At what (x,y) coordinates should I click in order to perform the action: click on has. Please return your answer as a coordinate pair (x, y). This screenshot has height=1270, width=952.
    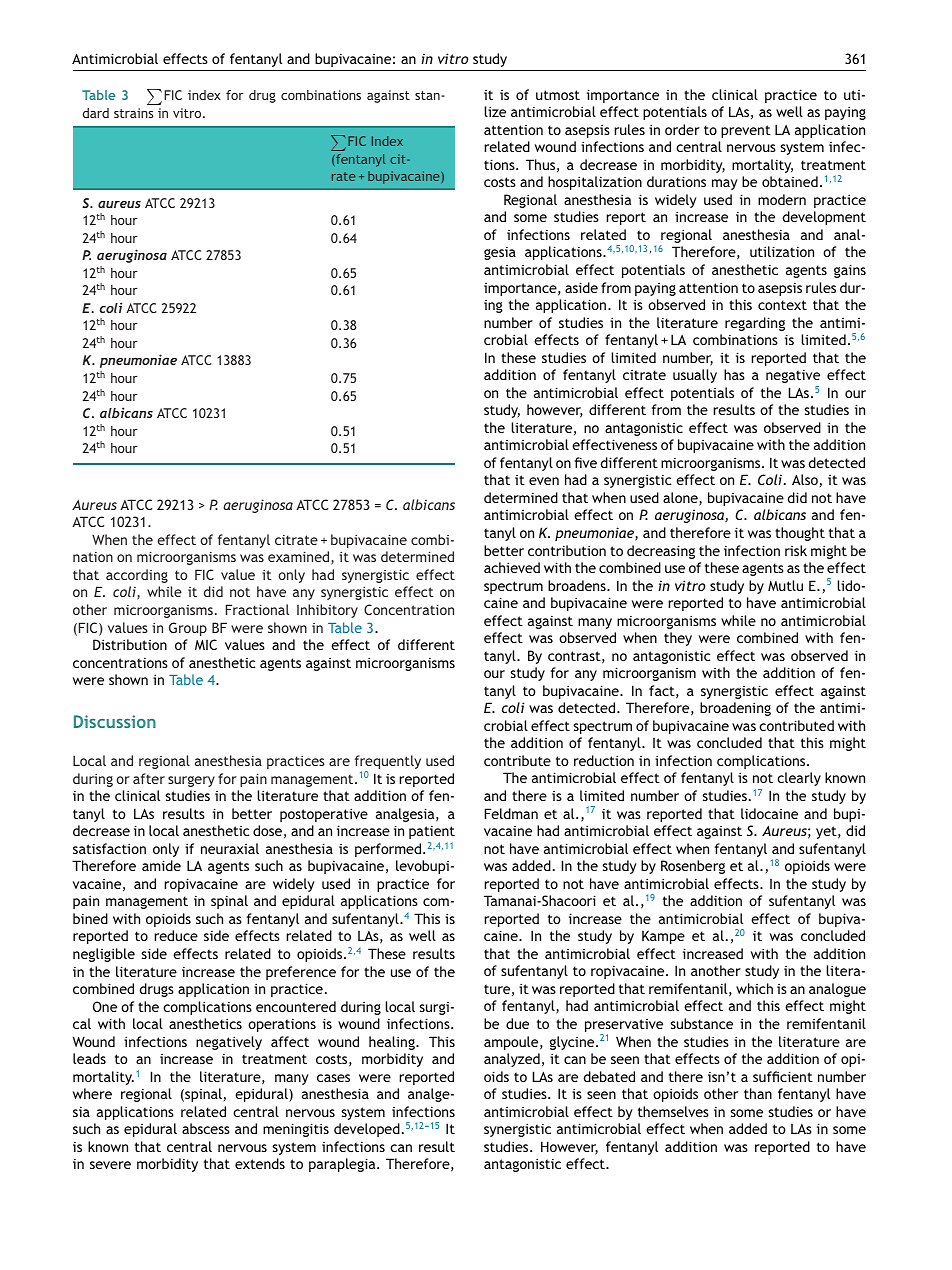
    Looking at the image, I should click on (734, 374).
